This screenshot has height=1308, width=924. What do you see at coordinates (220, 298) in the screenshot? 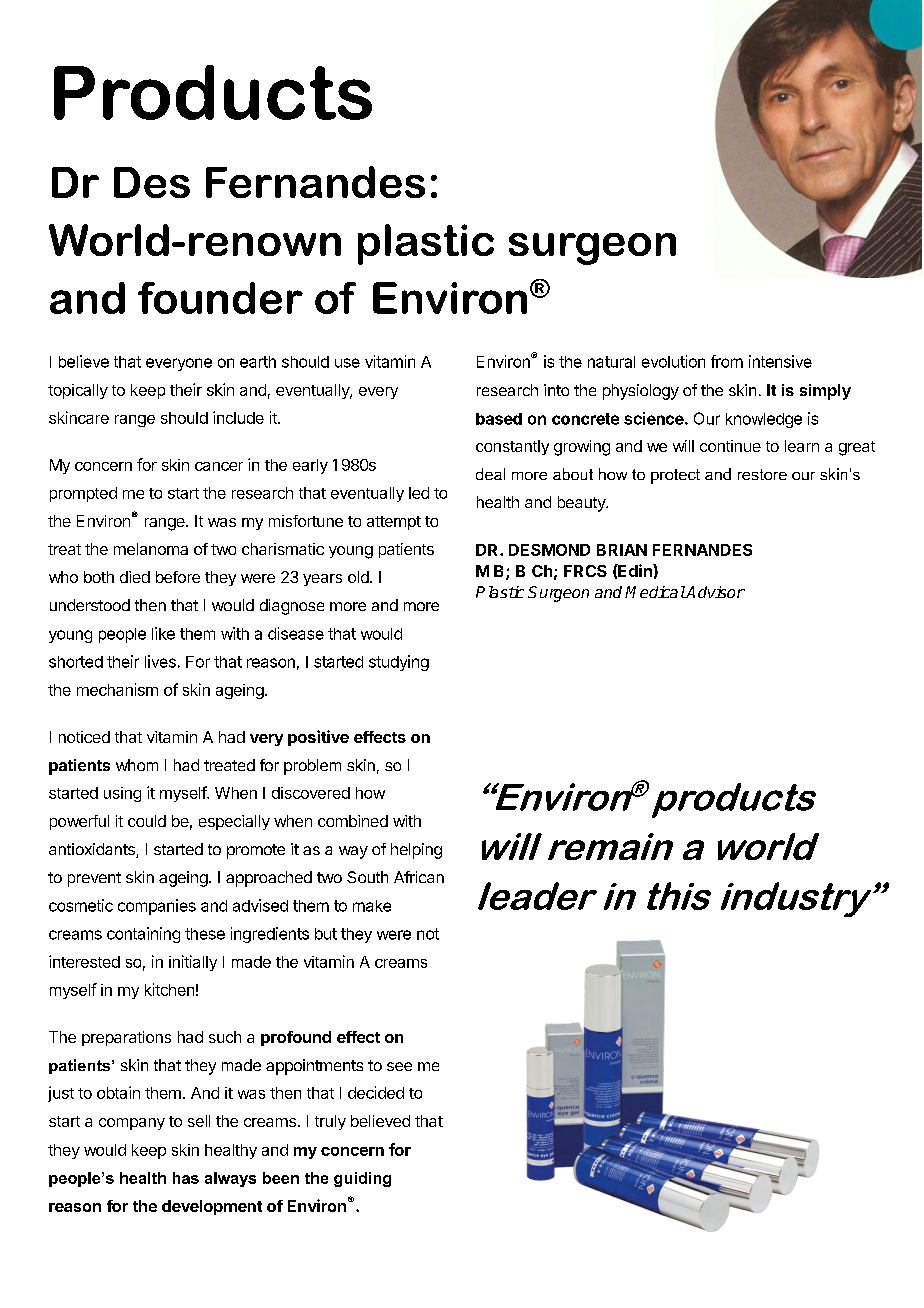
I see `founder` at bounding box center [220, 298].
